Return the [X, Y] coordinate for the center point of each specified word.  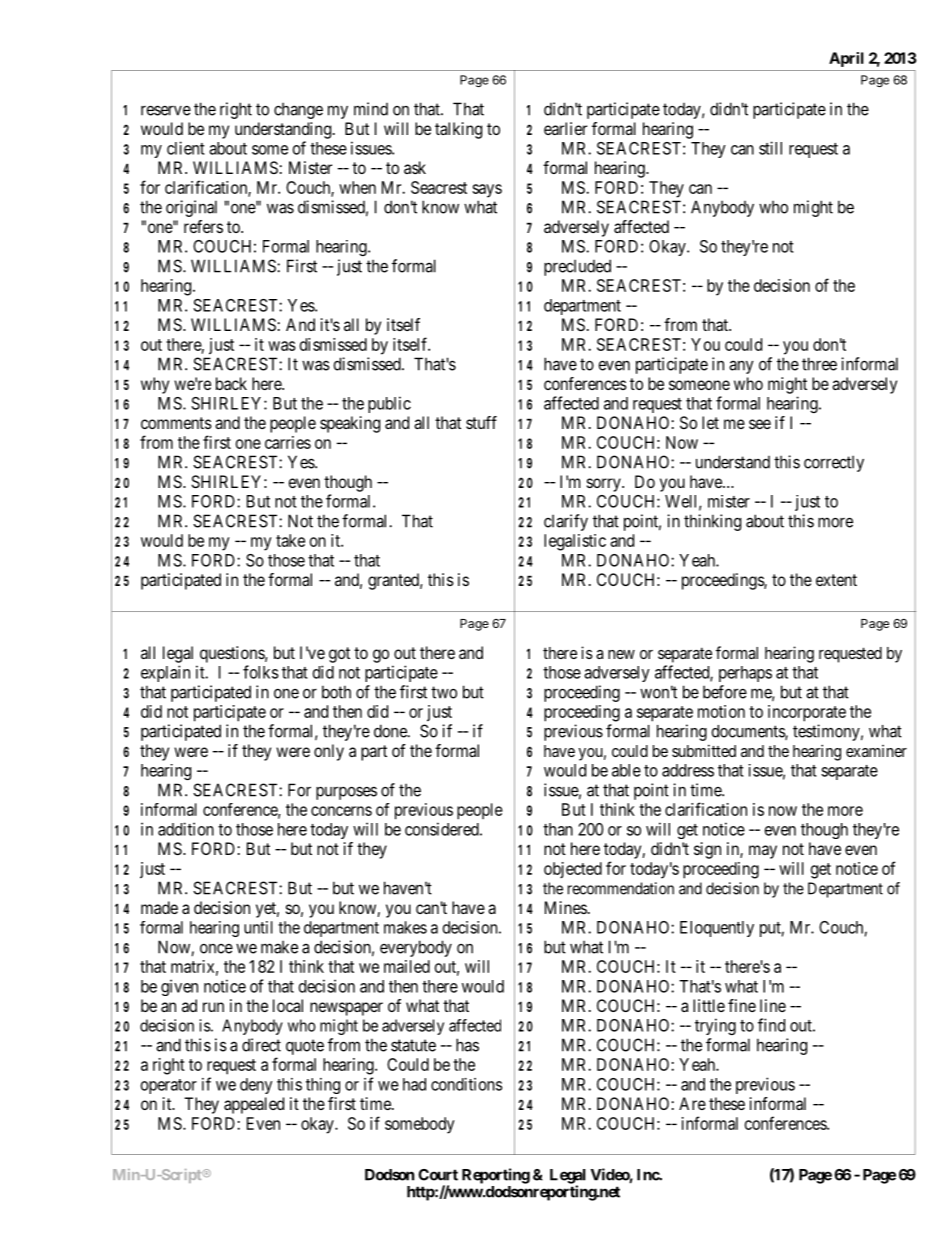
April [846, 59]
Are [692, 1103]
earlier [565, 128]
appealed [254, 1105]
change [298, 111]
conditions [466, 1084]
